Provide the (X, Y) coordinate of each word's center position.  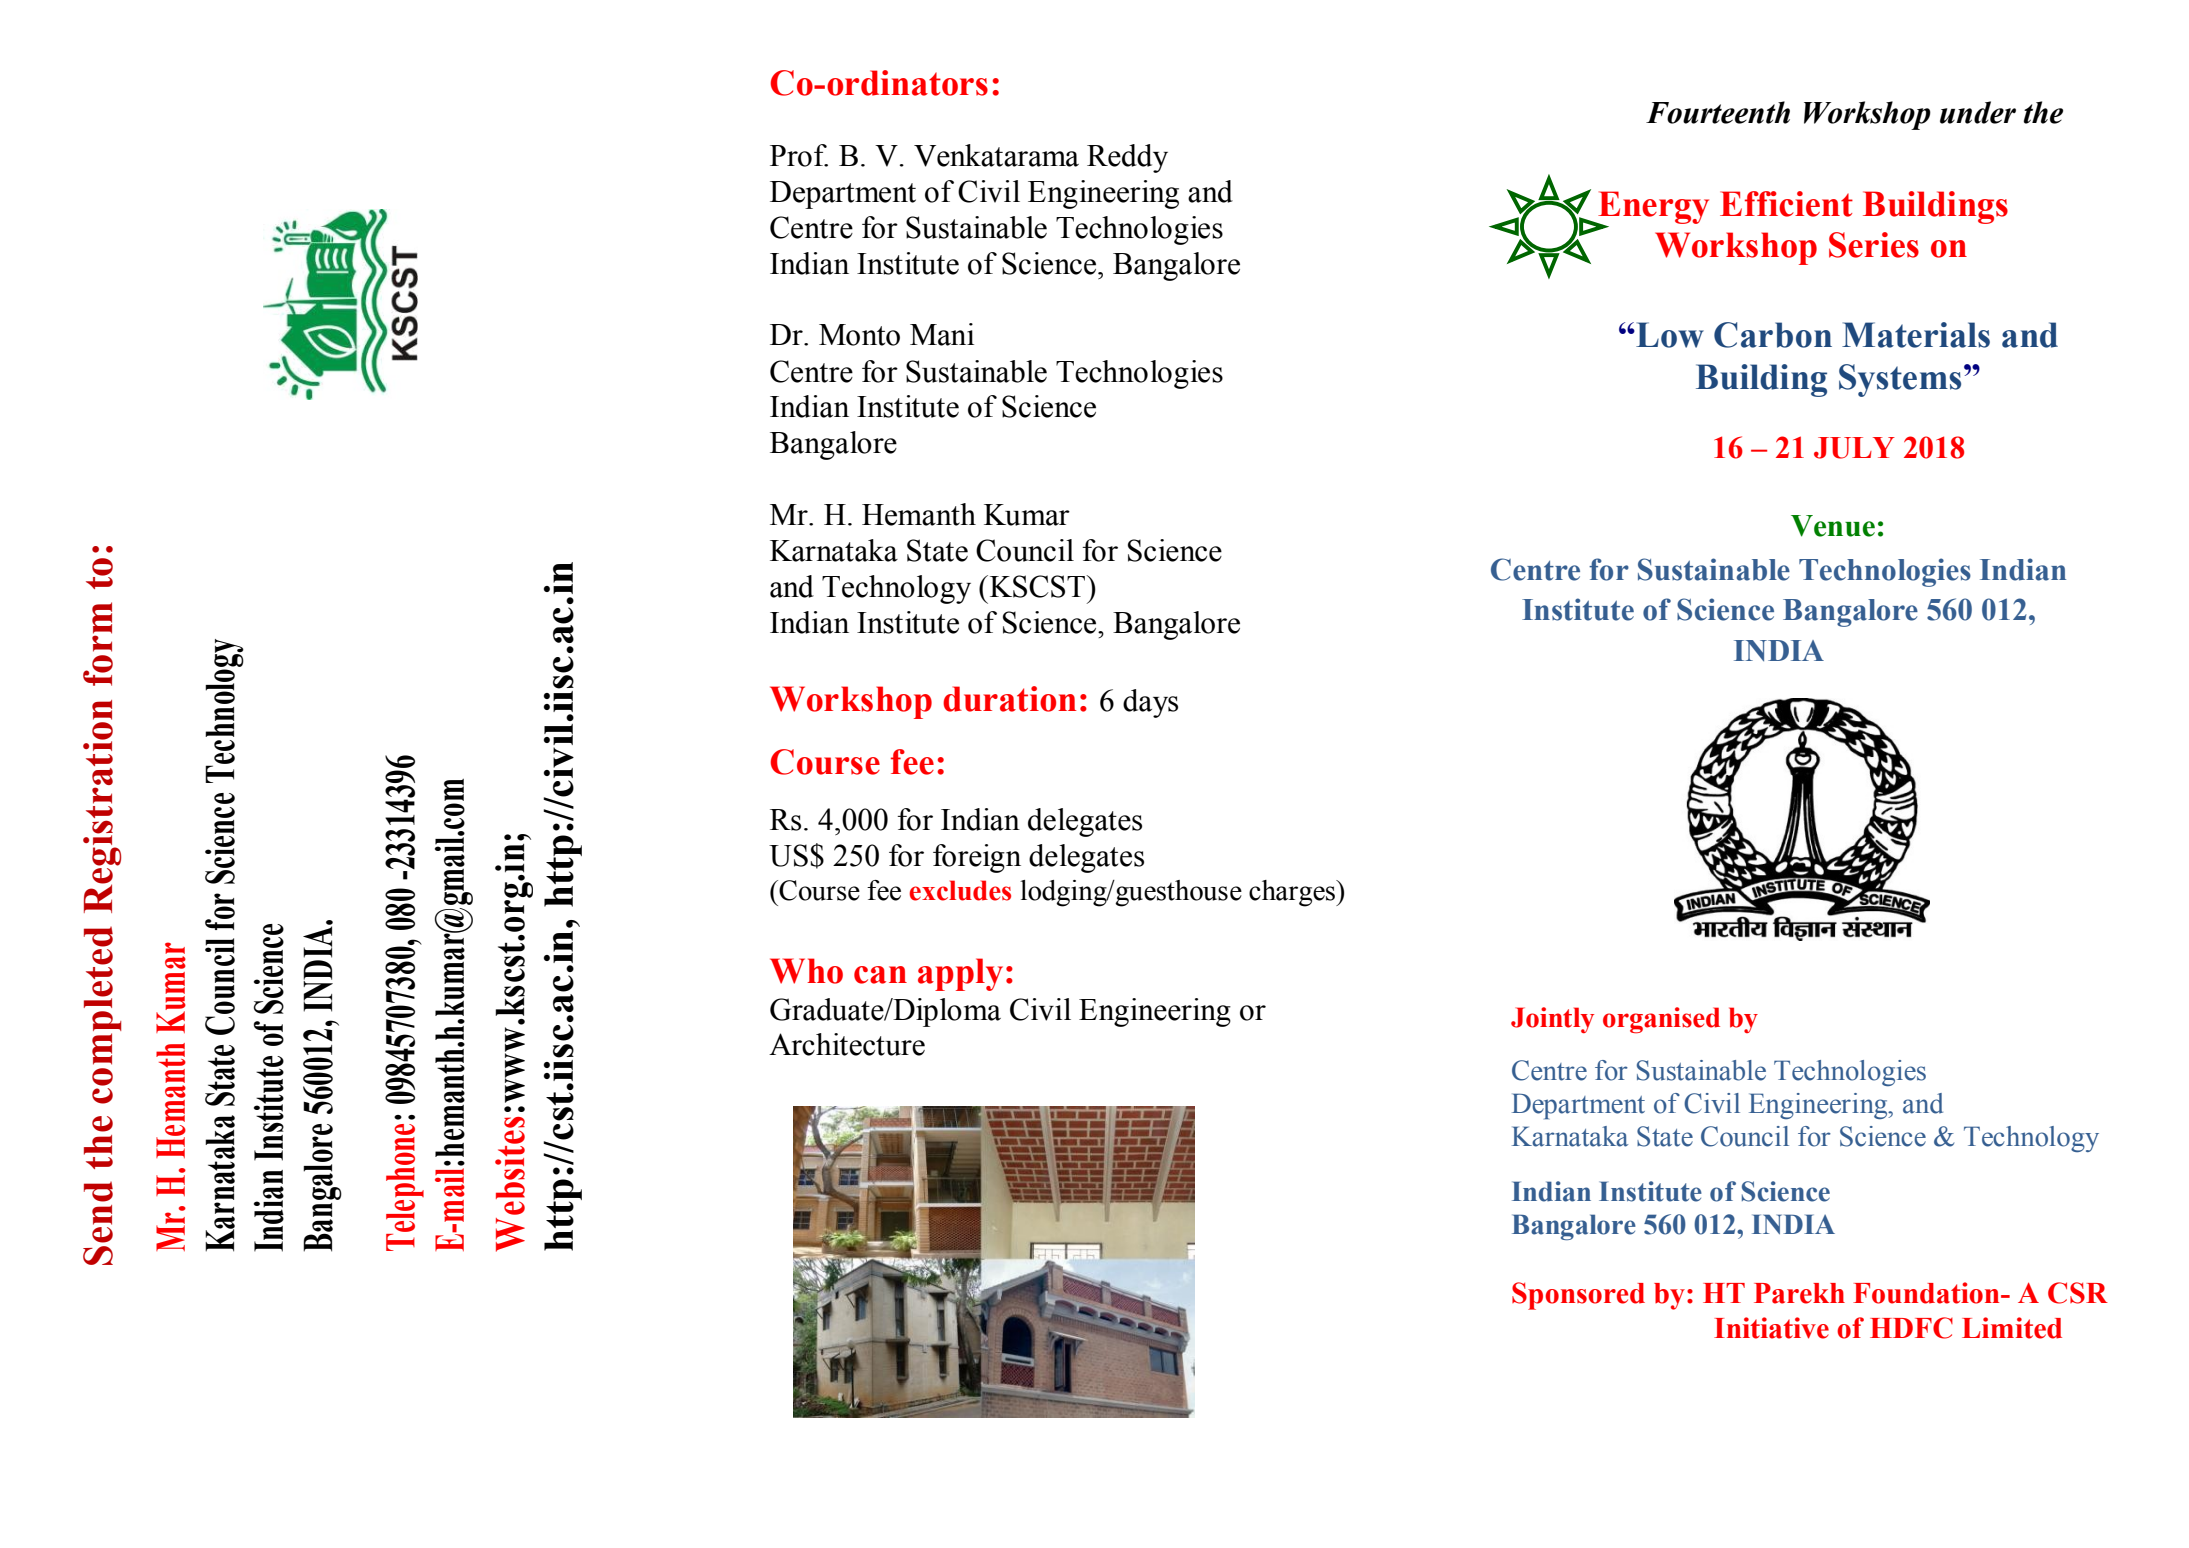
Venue (1833, 526)
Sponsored (1578, 1296)
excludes (960, 890)
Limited (2012, 1328)
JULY (1854, 448)
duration (1009, 699)
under (1978, 112)
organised (1661, 1020)
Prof (799, 155)
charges (1293, 893)
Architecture (847, 1044)
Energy (1652, 208)
